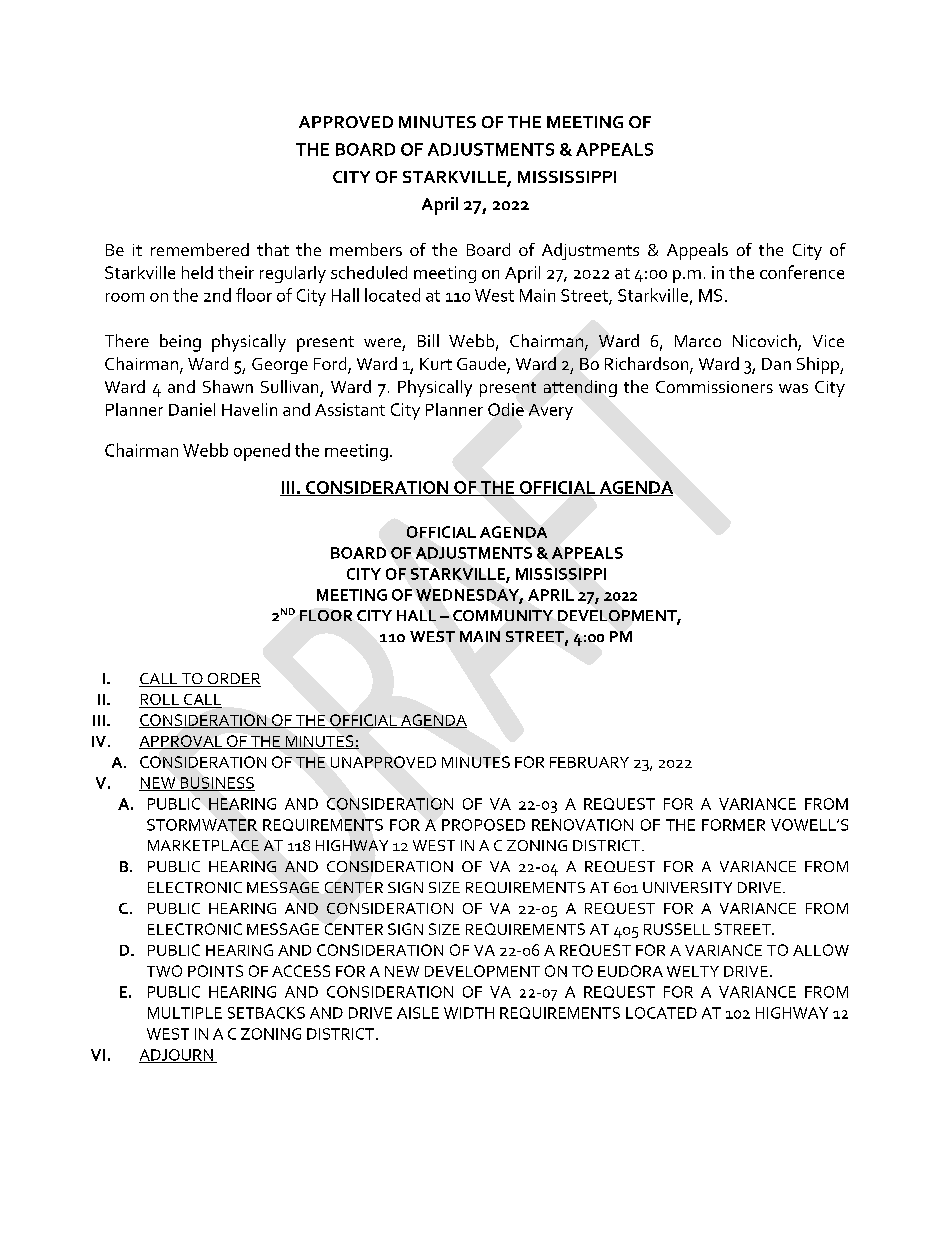  What do you see at coordinates (197, 272) in the screenshot?
I see `held` at bounding box center [197, 272].
